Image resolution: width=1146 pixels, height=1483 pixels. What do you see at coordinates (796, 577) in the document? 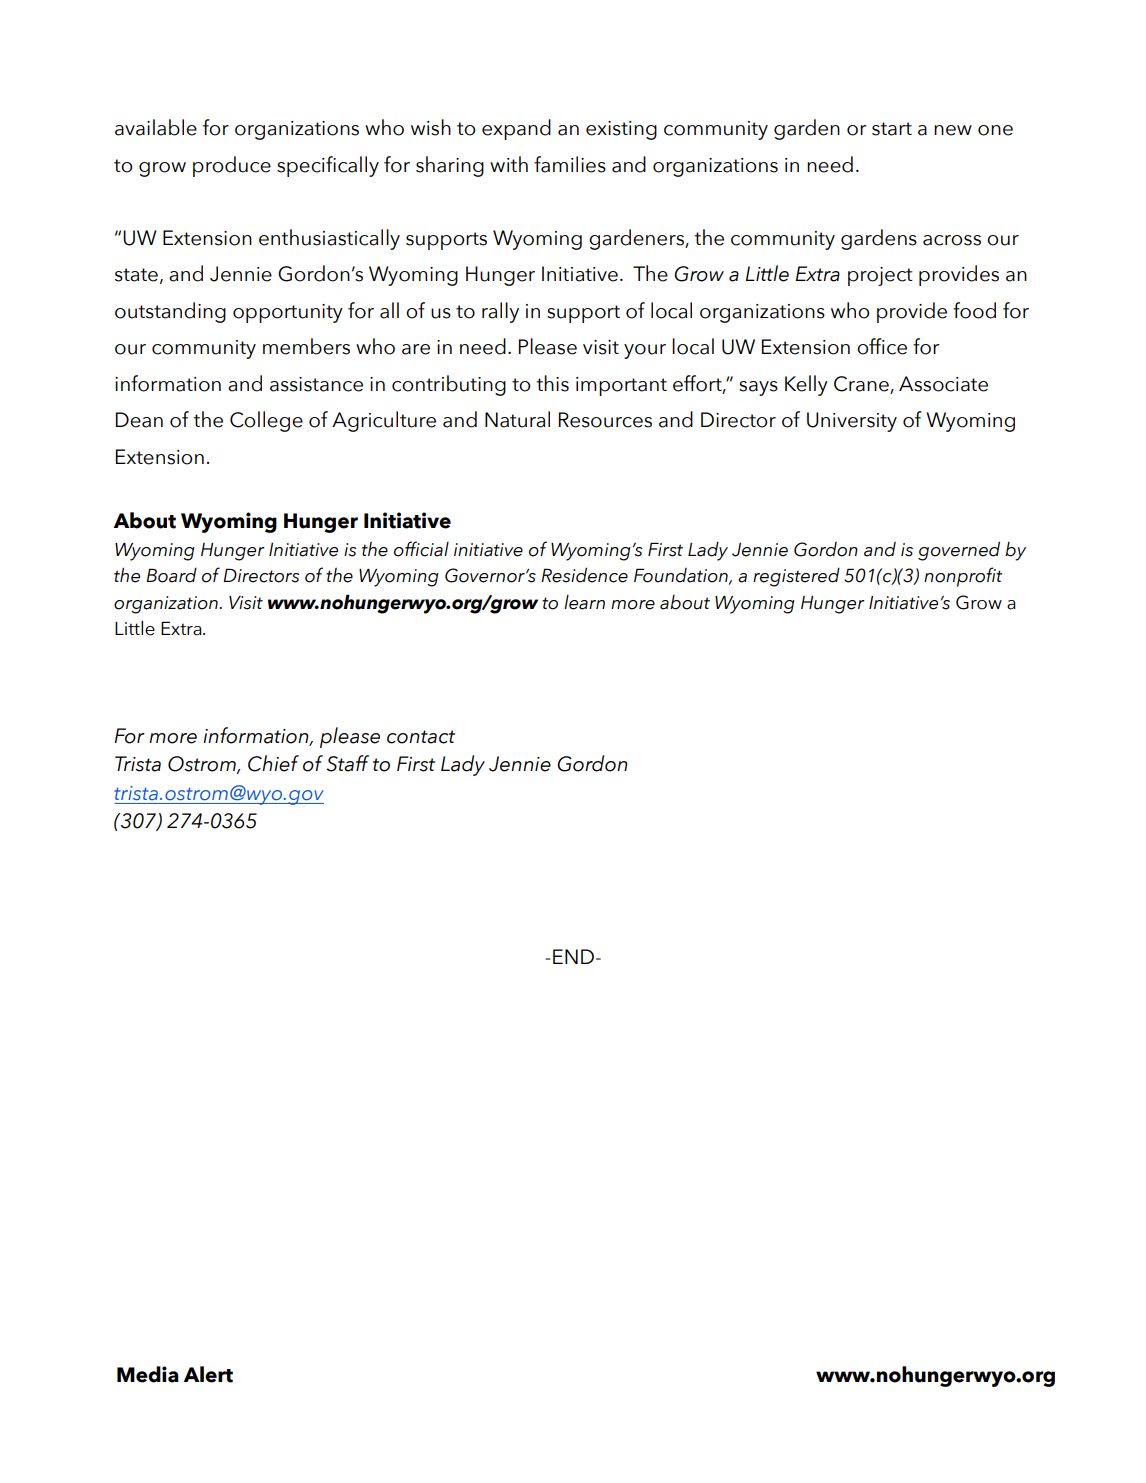
I see `registered` at bounding box center [796, 577].
